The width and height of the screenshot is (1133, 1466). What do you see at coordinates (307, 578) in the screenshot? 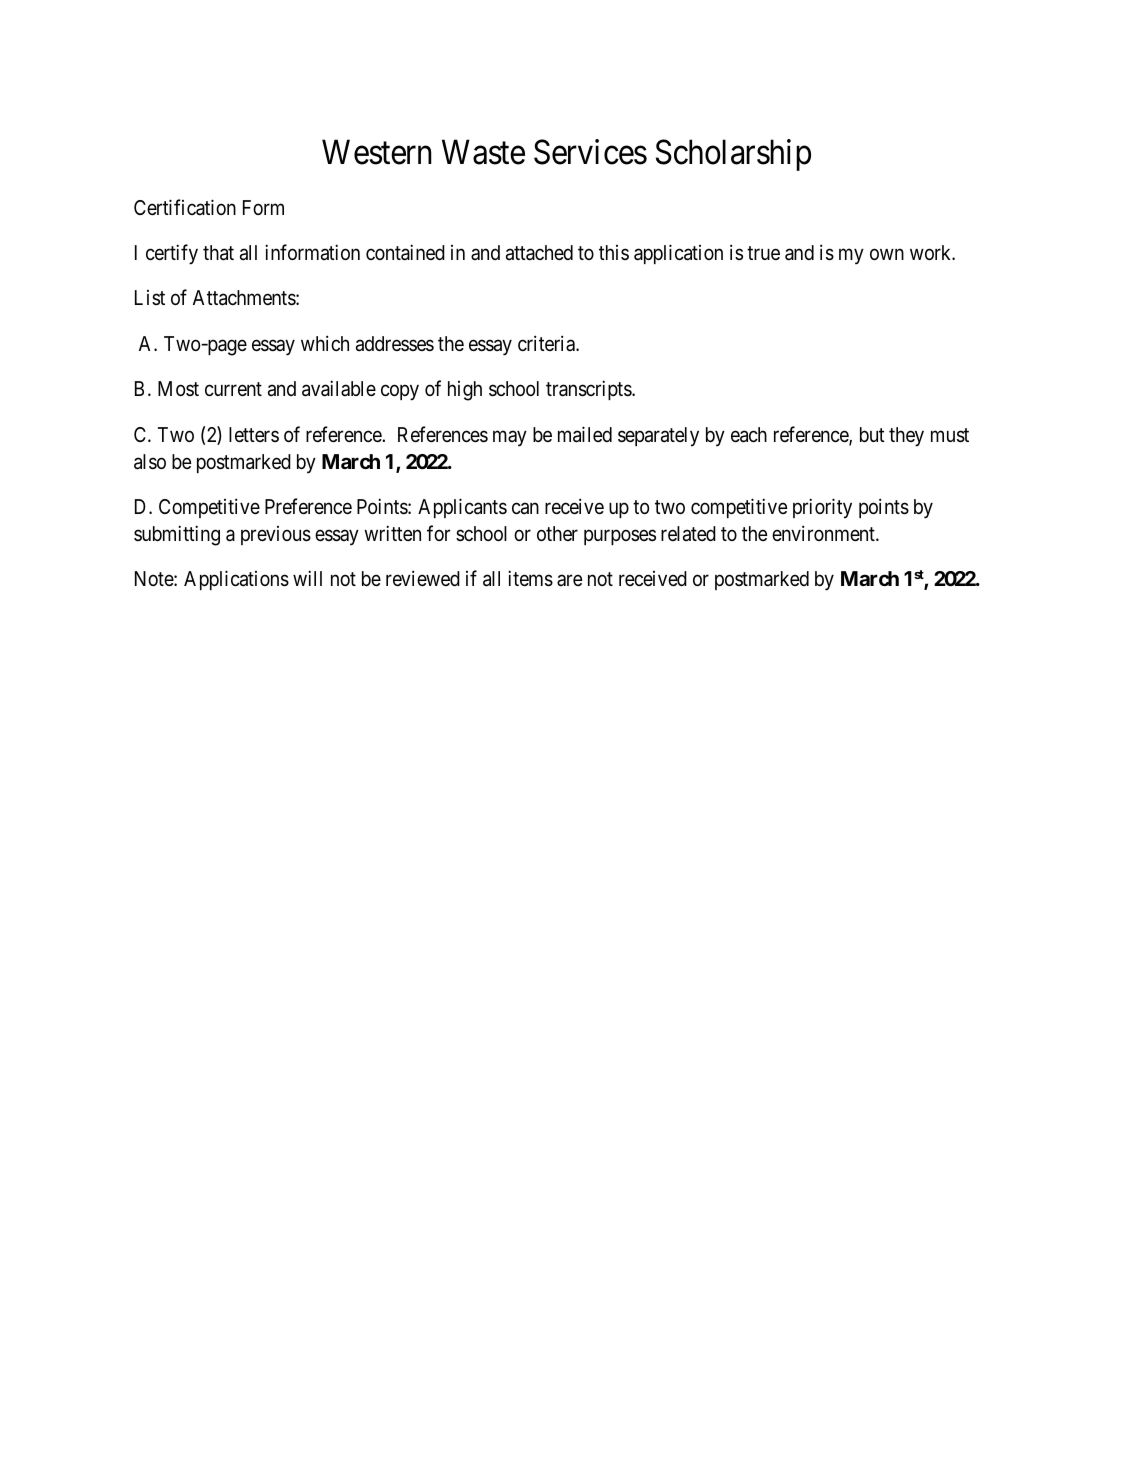
I see `will` at bounding box center [307, 578].
